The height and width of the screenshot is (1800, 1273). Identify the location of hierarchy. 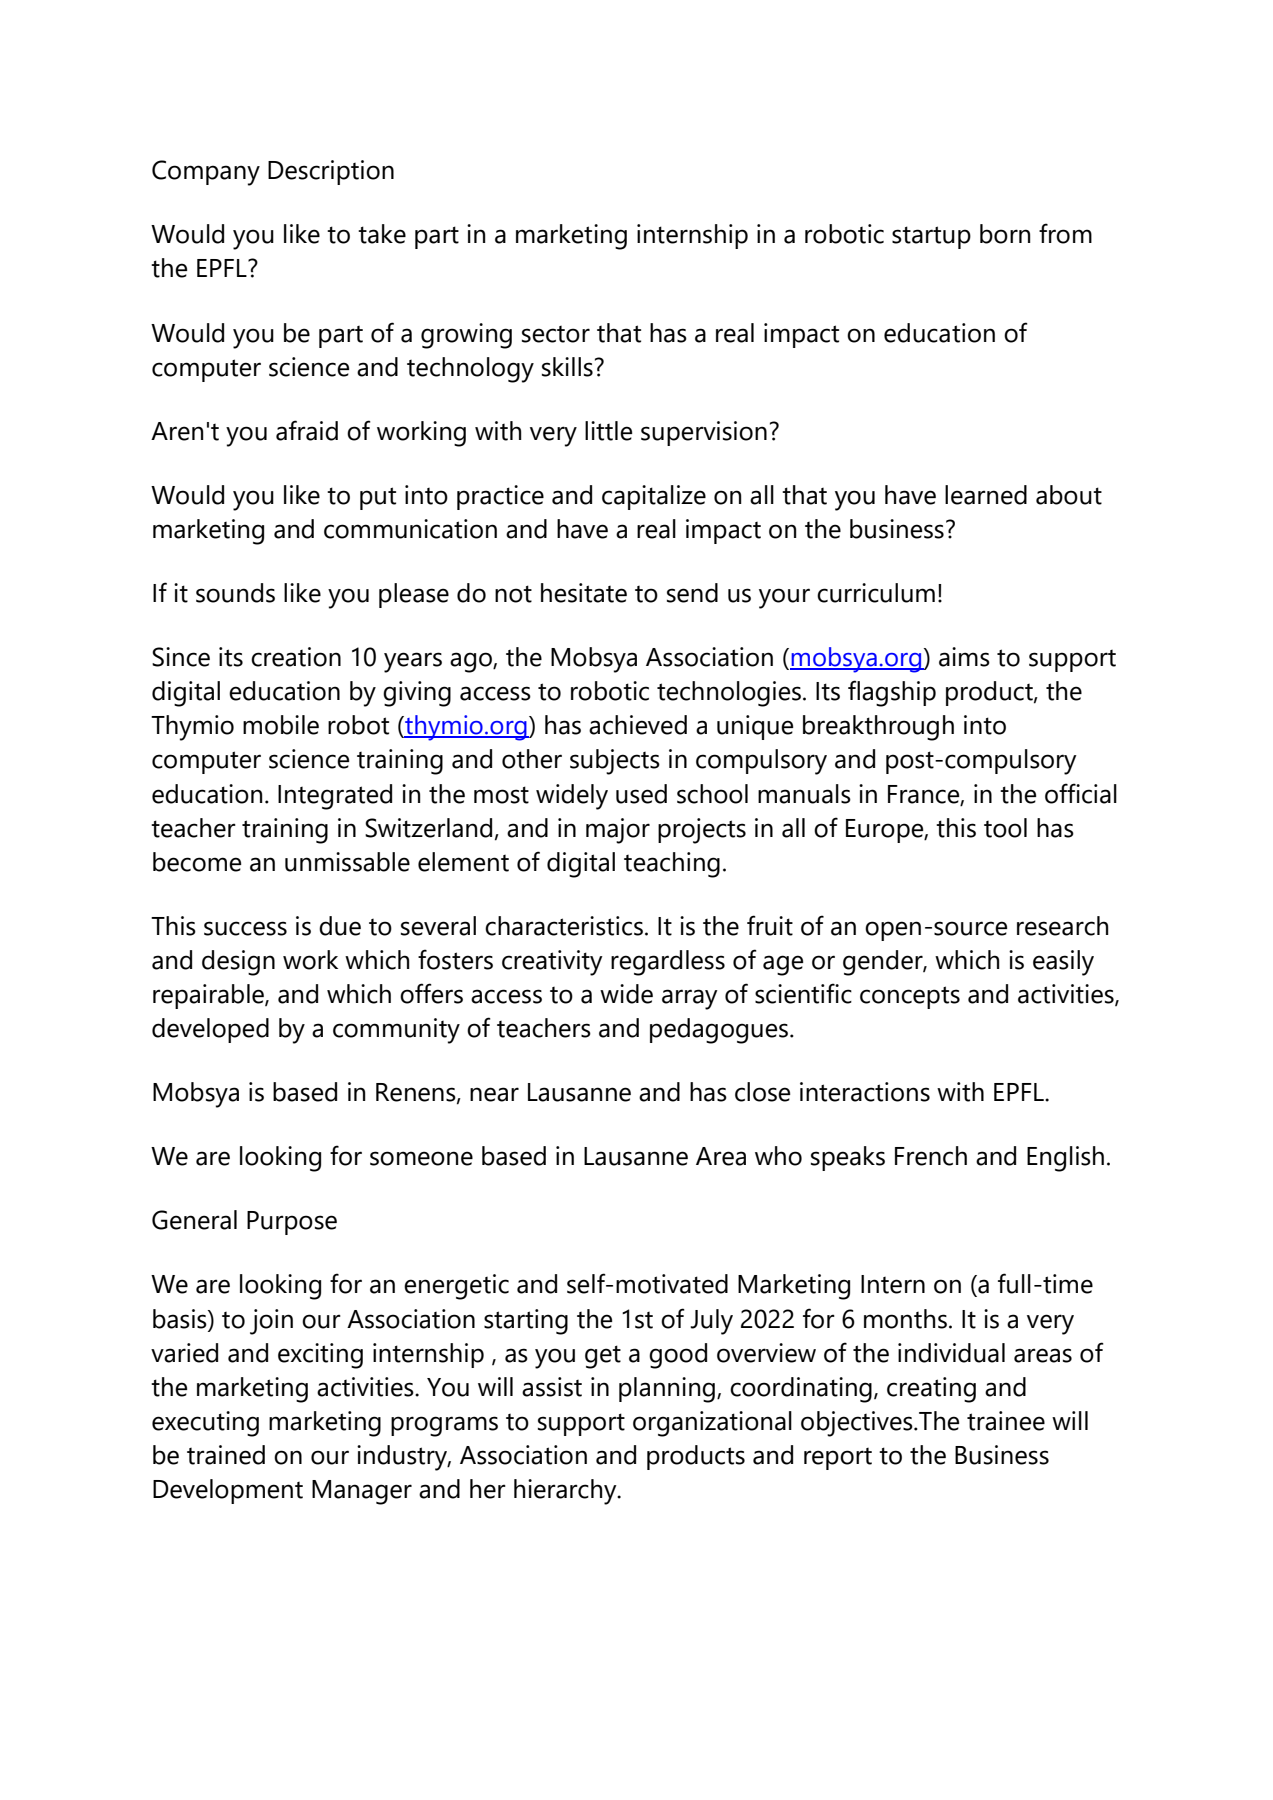
(566, 1492).
